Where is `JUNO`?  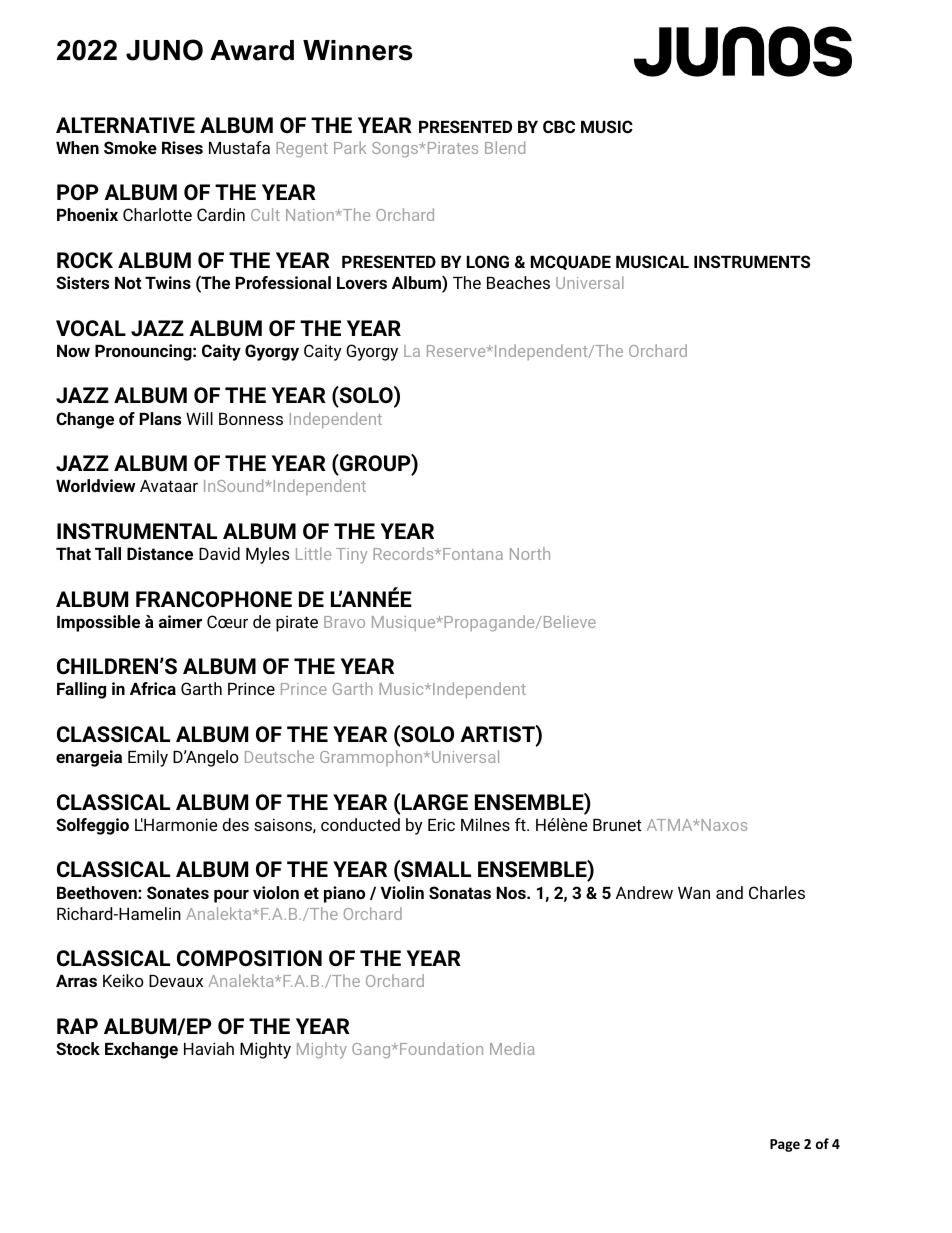 JUNO is located at coordinates (164, 50).
